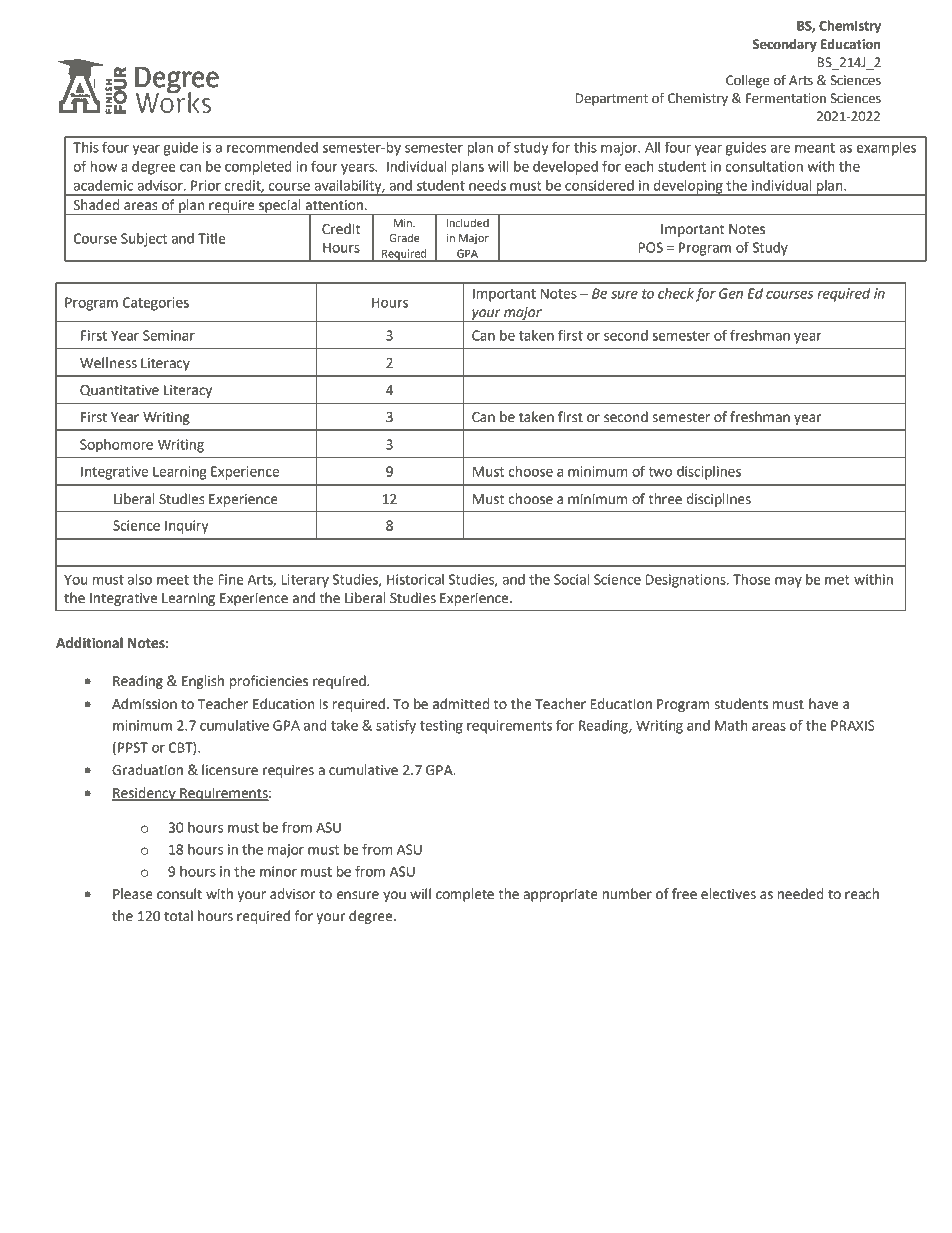 This screenshot has height=1233, width=952. I want to click on Gen, so click(731, 293).
